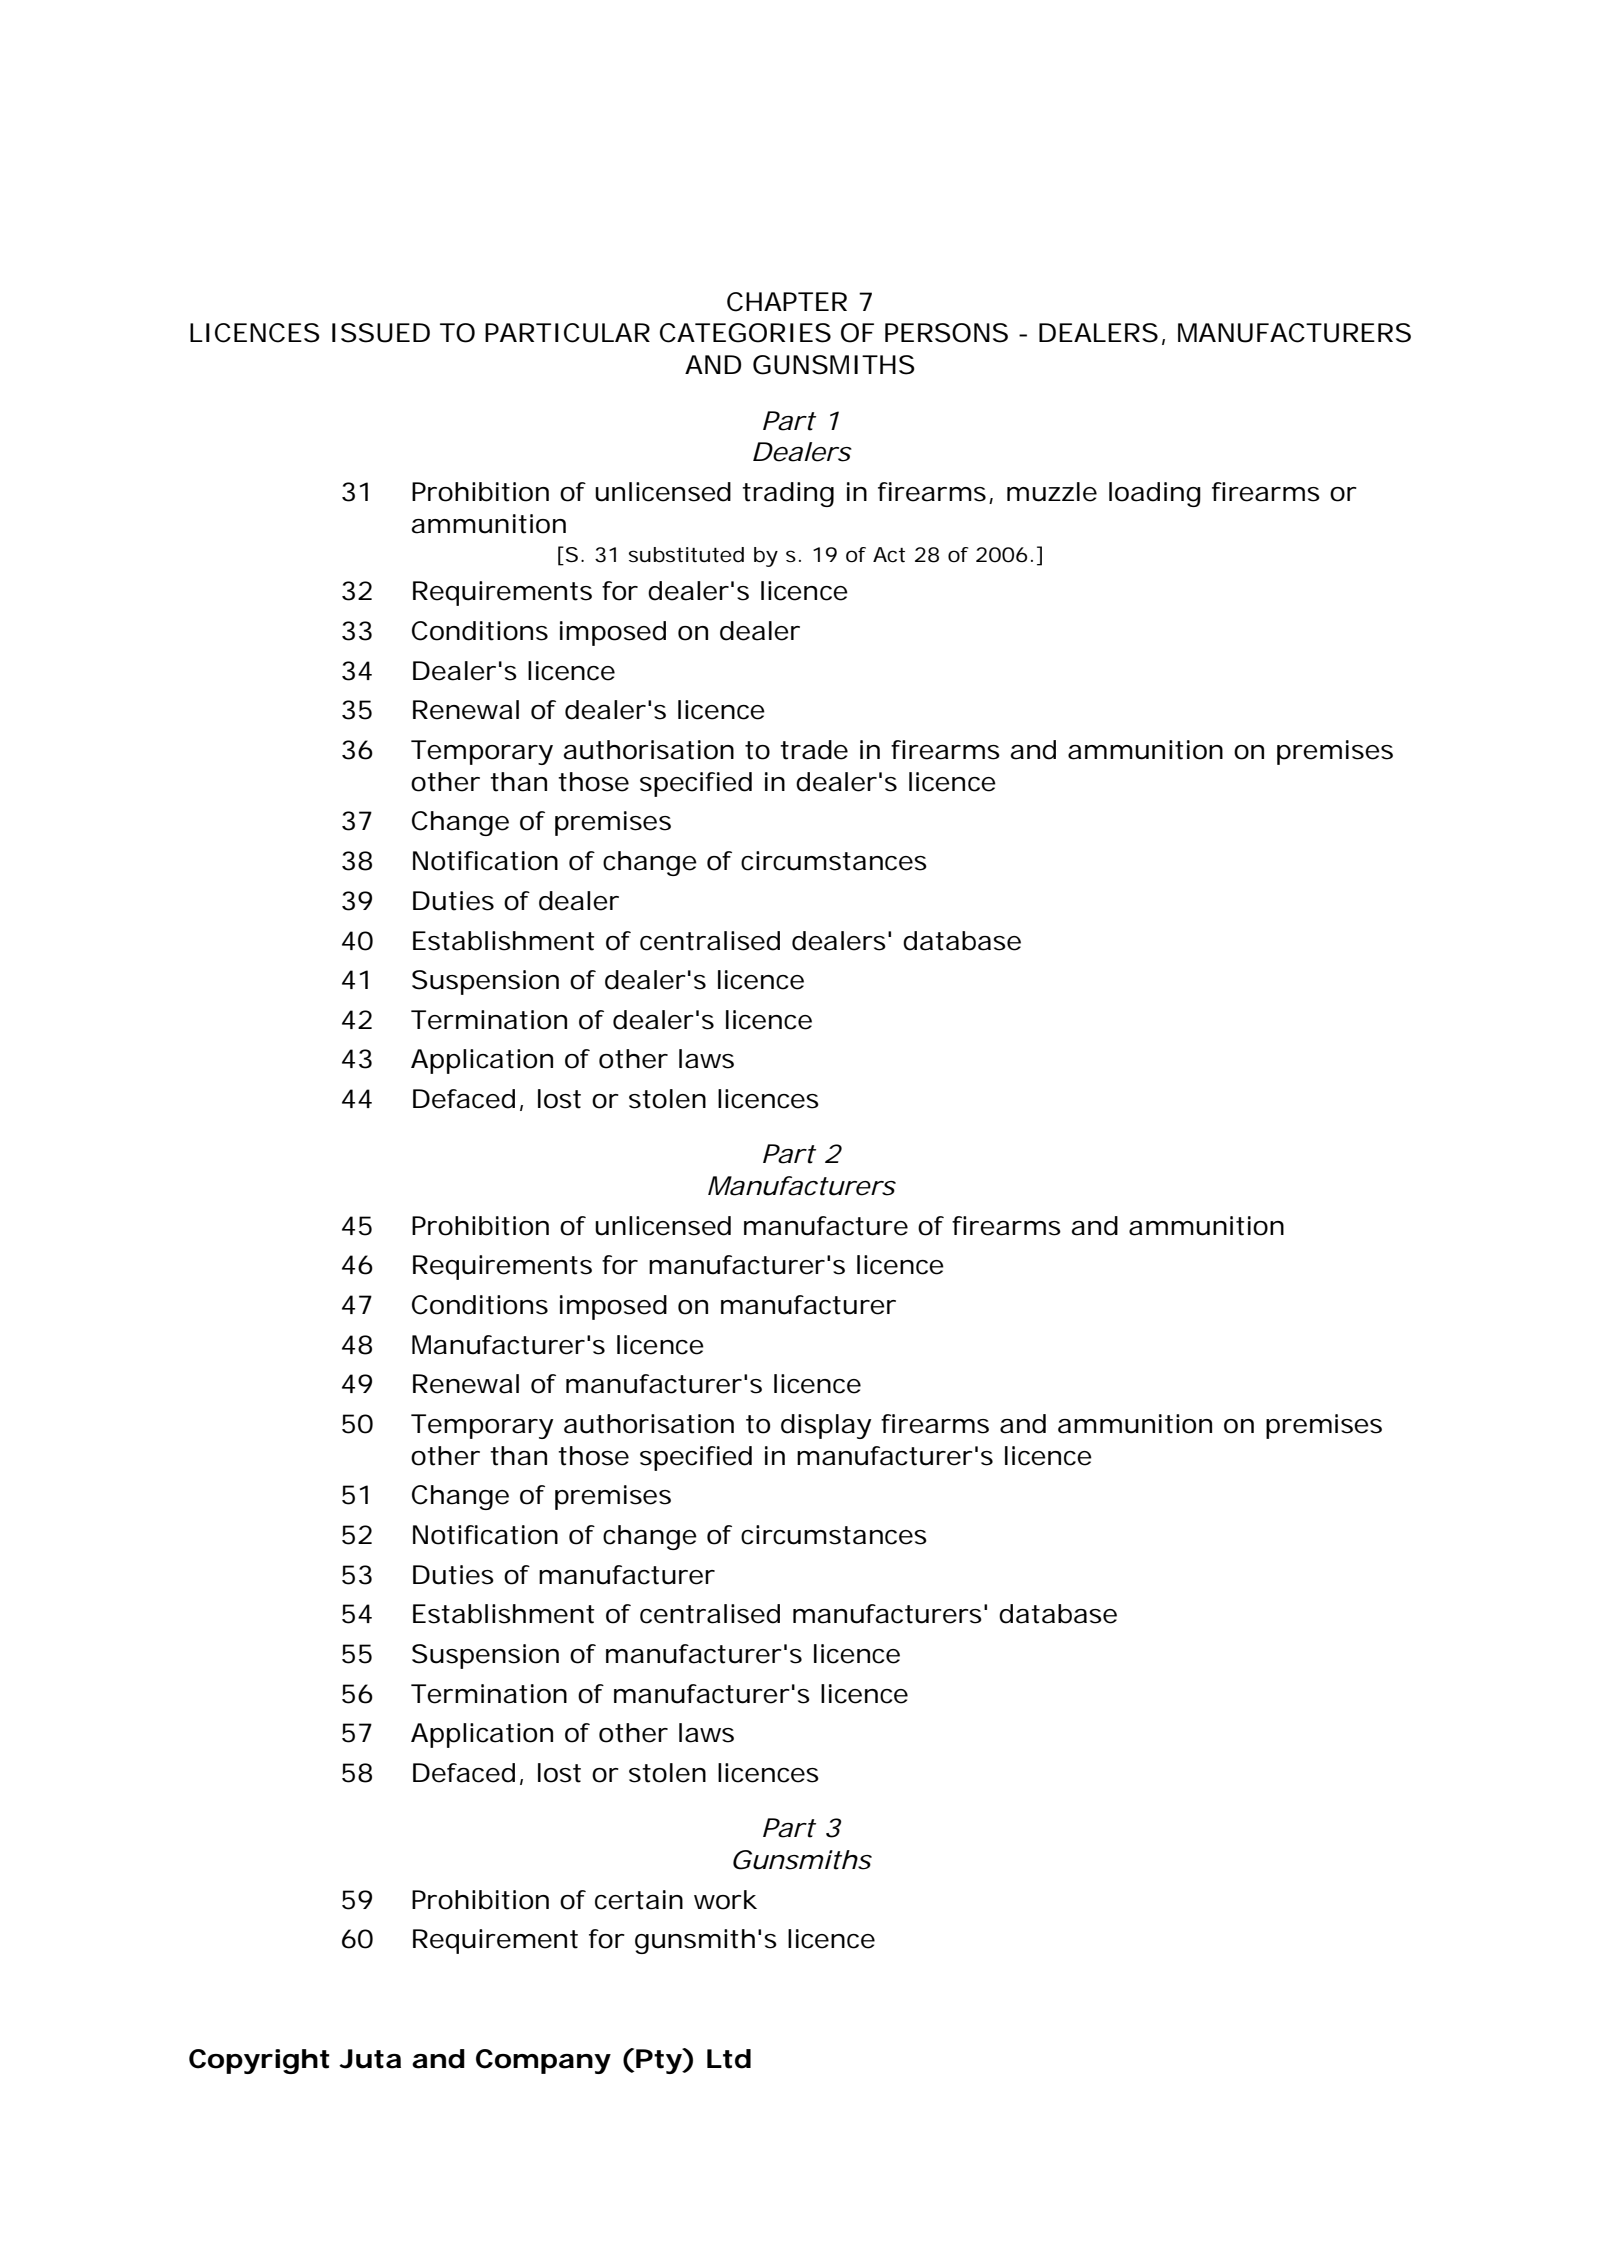 The width and height of the page is (1601, 2265). Describe the element at coordinates (787, 302) in the page. I see `CHAPTER` at that location.
